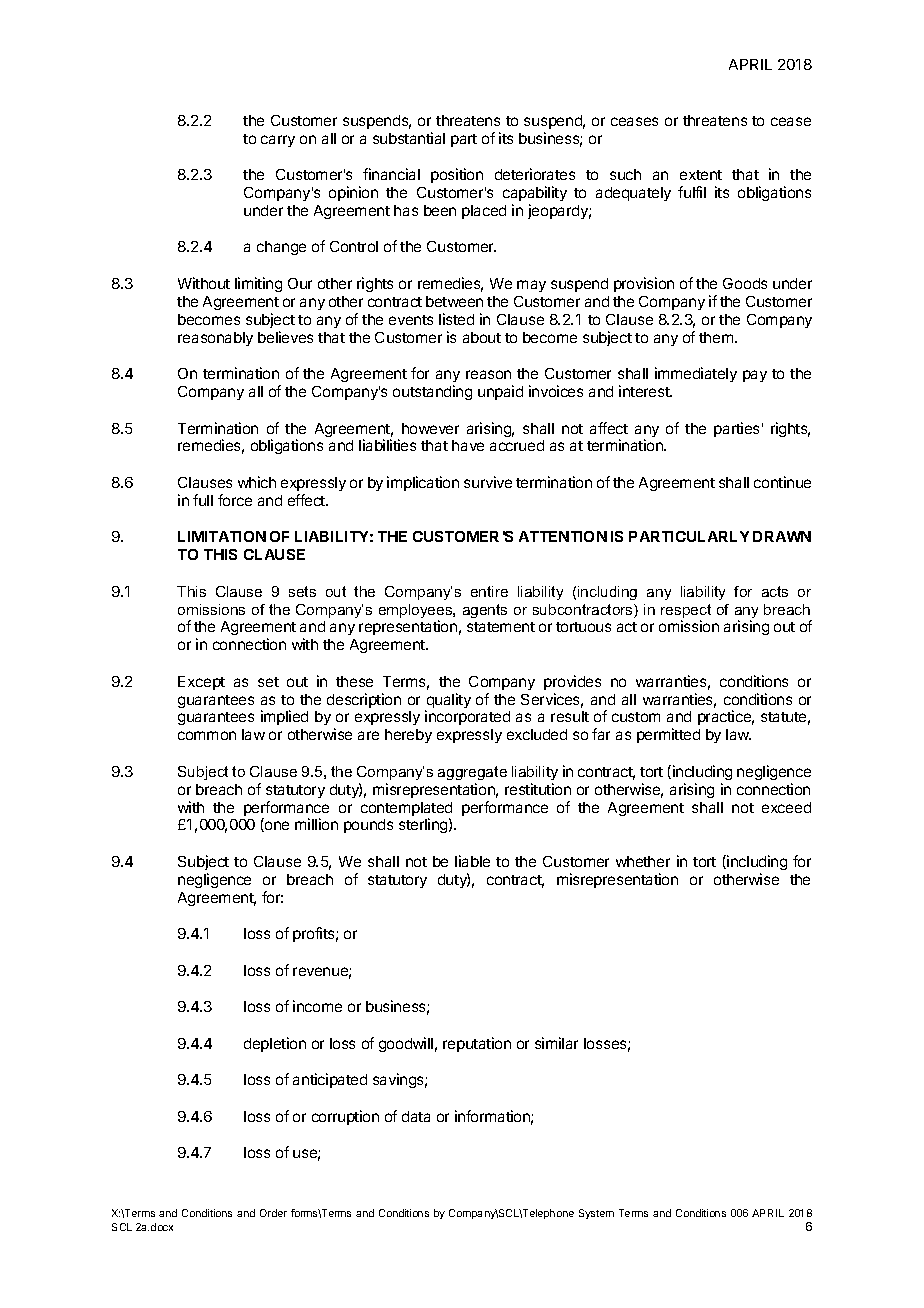  I want to click on carry, so click(278, 141).
